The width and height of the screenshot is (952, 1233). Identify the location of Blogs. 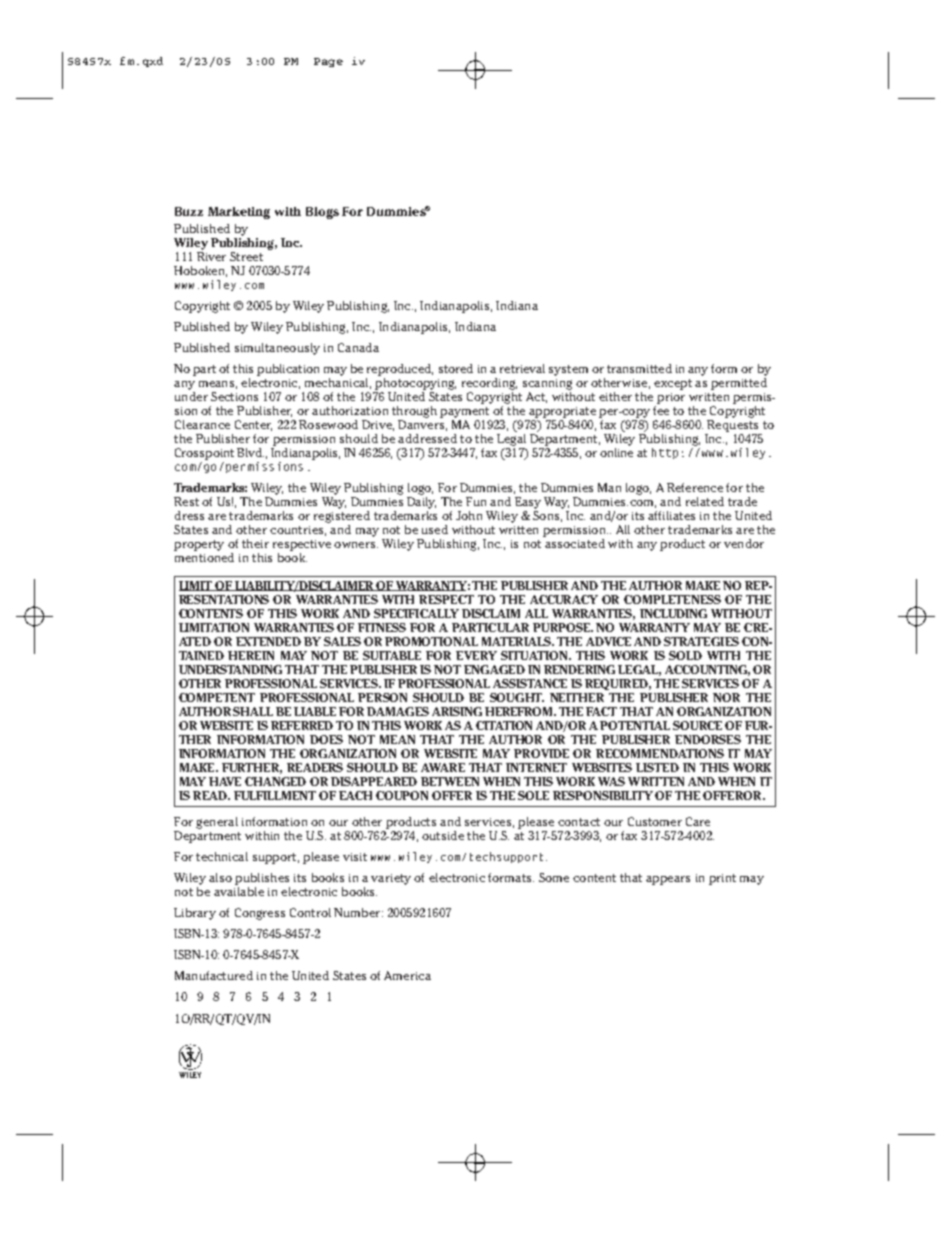
(322, 213).
